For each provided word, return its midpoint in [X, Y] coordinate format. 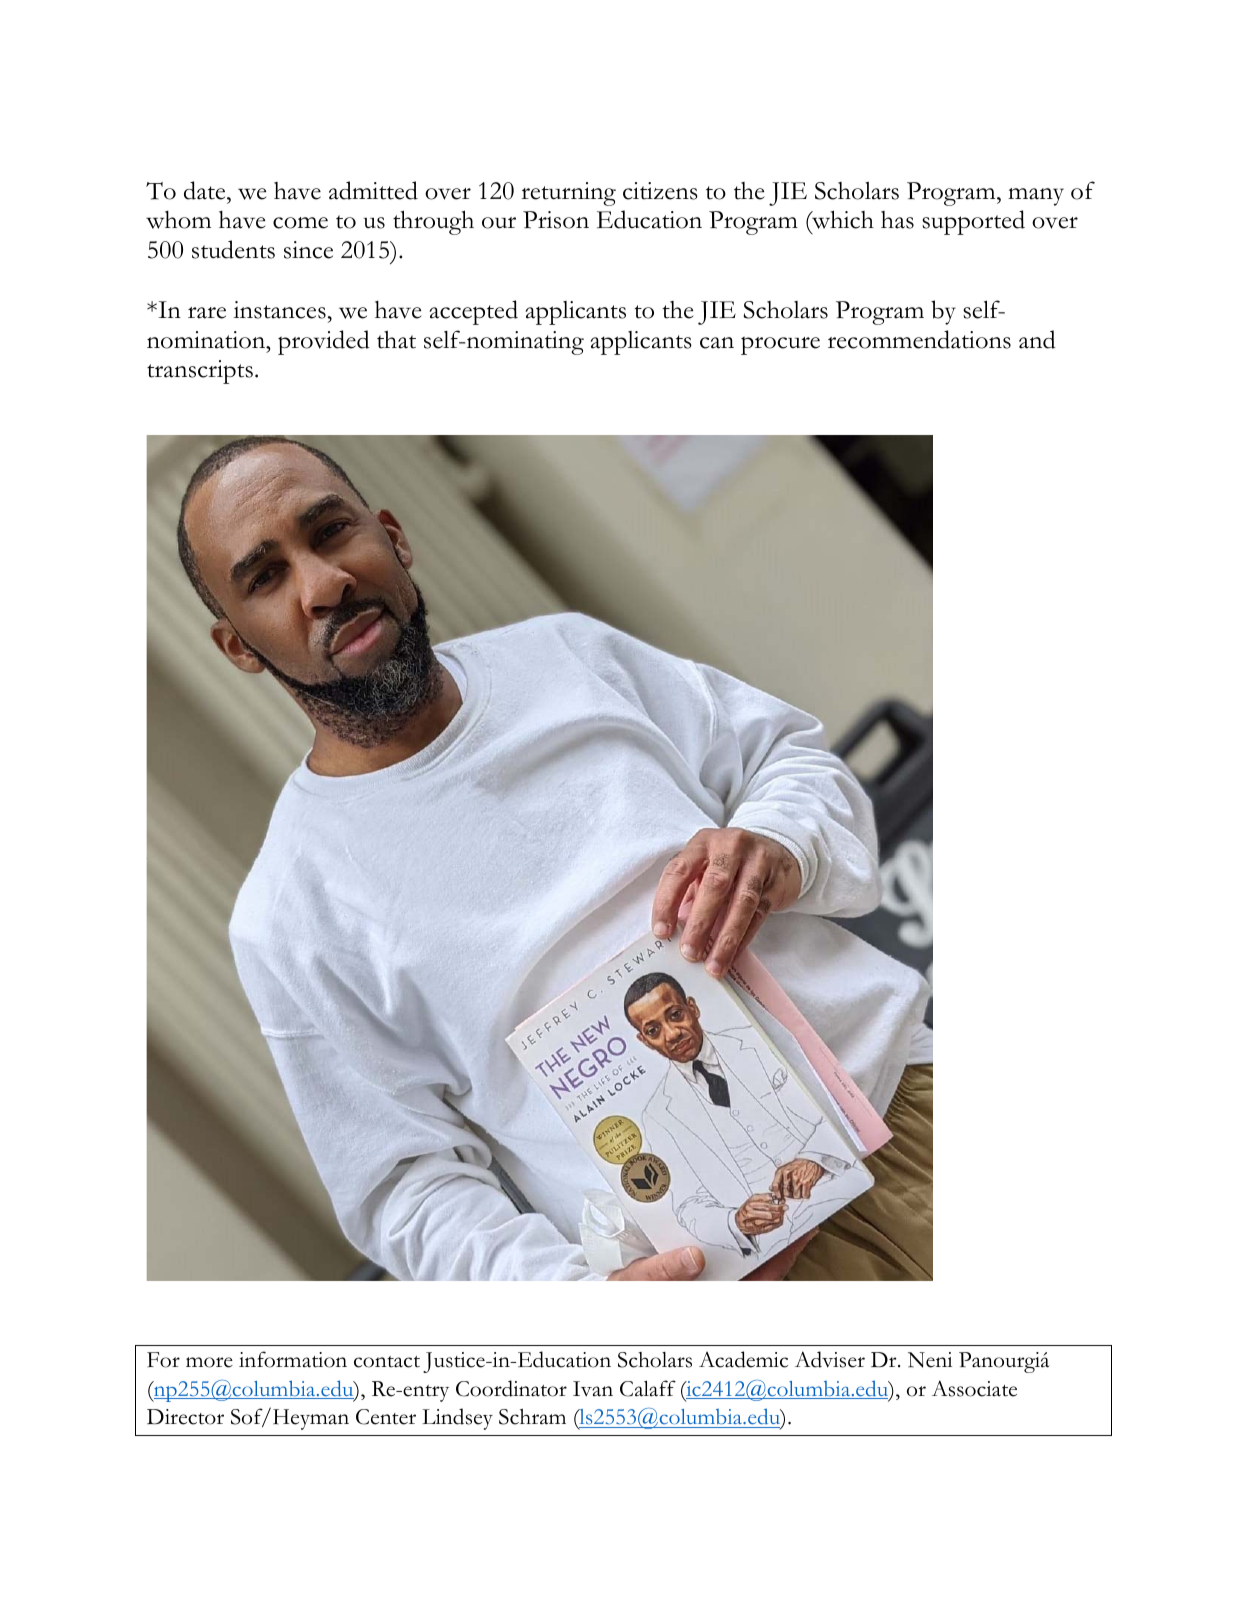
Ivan [593, 1389]
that [396, 340]
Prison [556, 220]
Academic [743, 1359]
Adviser [830, 1359]
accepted [474, 312]
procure [780, 345]
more [209, 1362]
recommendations [919, 339]
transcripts [200, 372]
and [1037, 339]
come [300, 223]
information [293, 1359]
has [897, 220]
